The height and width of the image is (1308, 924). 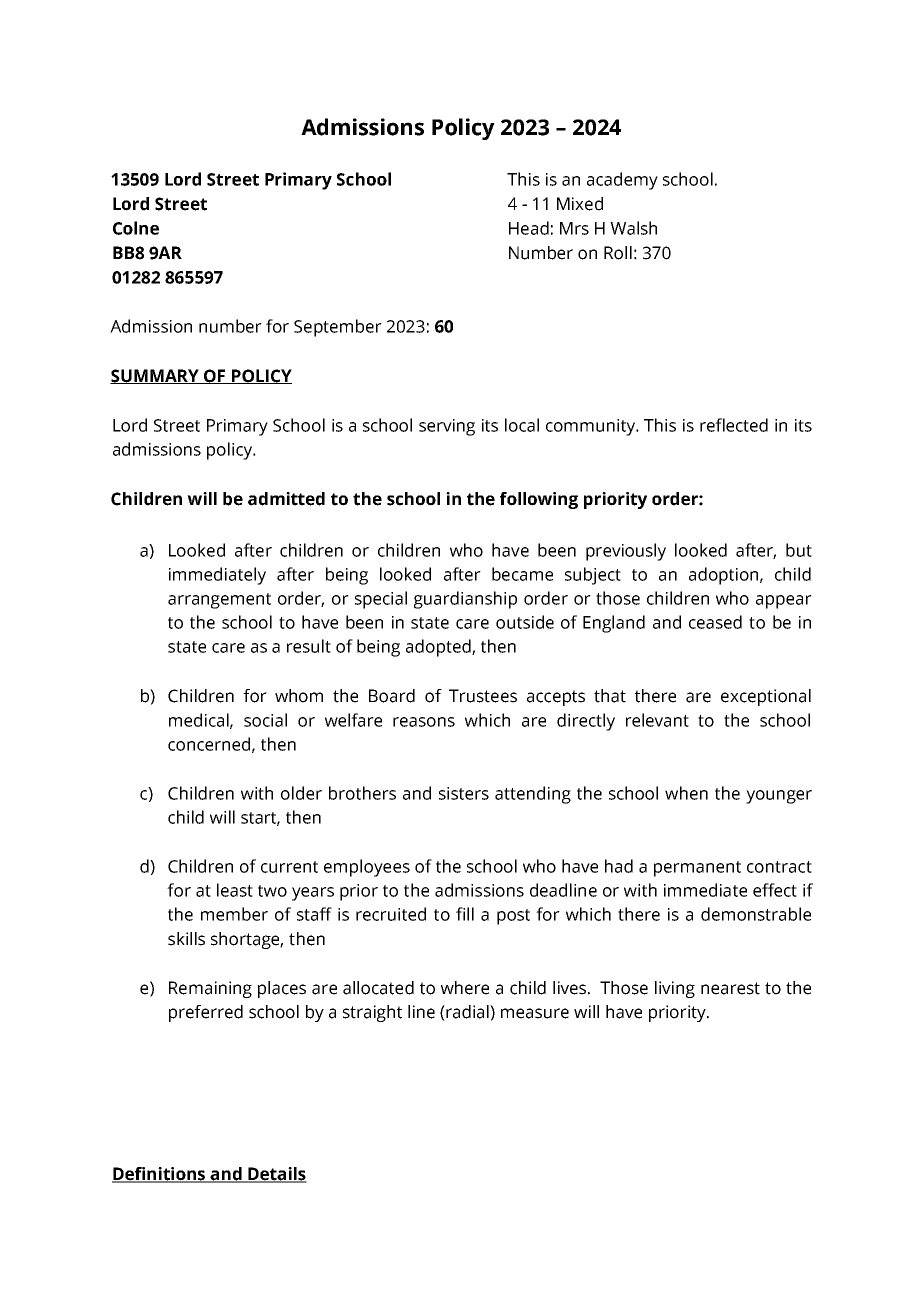 What do you see at coordinates (529, 228) in the image?
I see `Head` at bounding box center [529, 228].
